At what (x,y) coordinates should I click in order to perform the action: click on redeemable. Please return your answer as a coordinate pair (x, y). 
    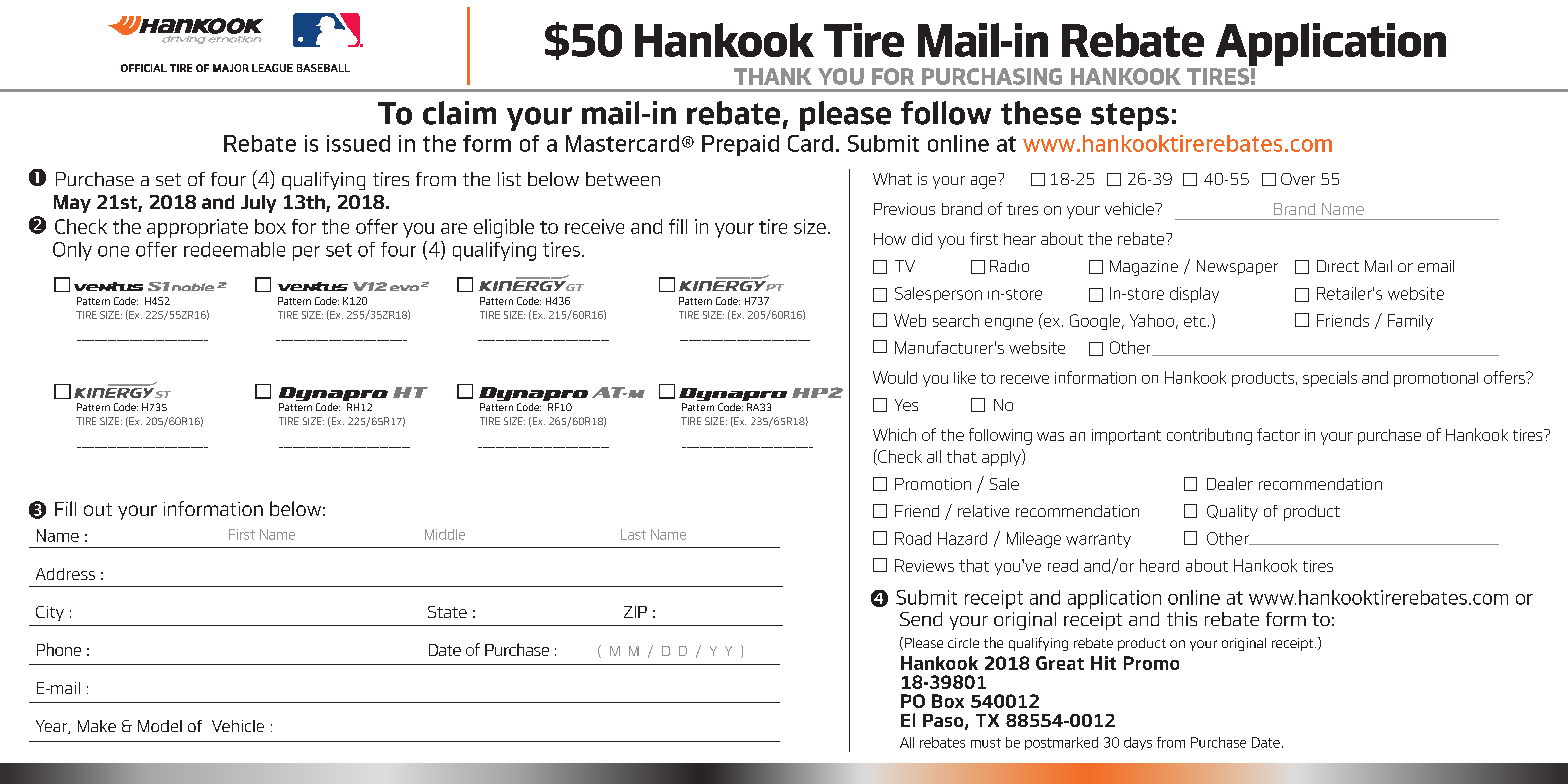
    Looking at the image, I should click on (234, 249).
